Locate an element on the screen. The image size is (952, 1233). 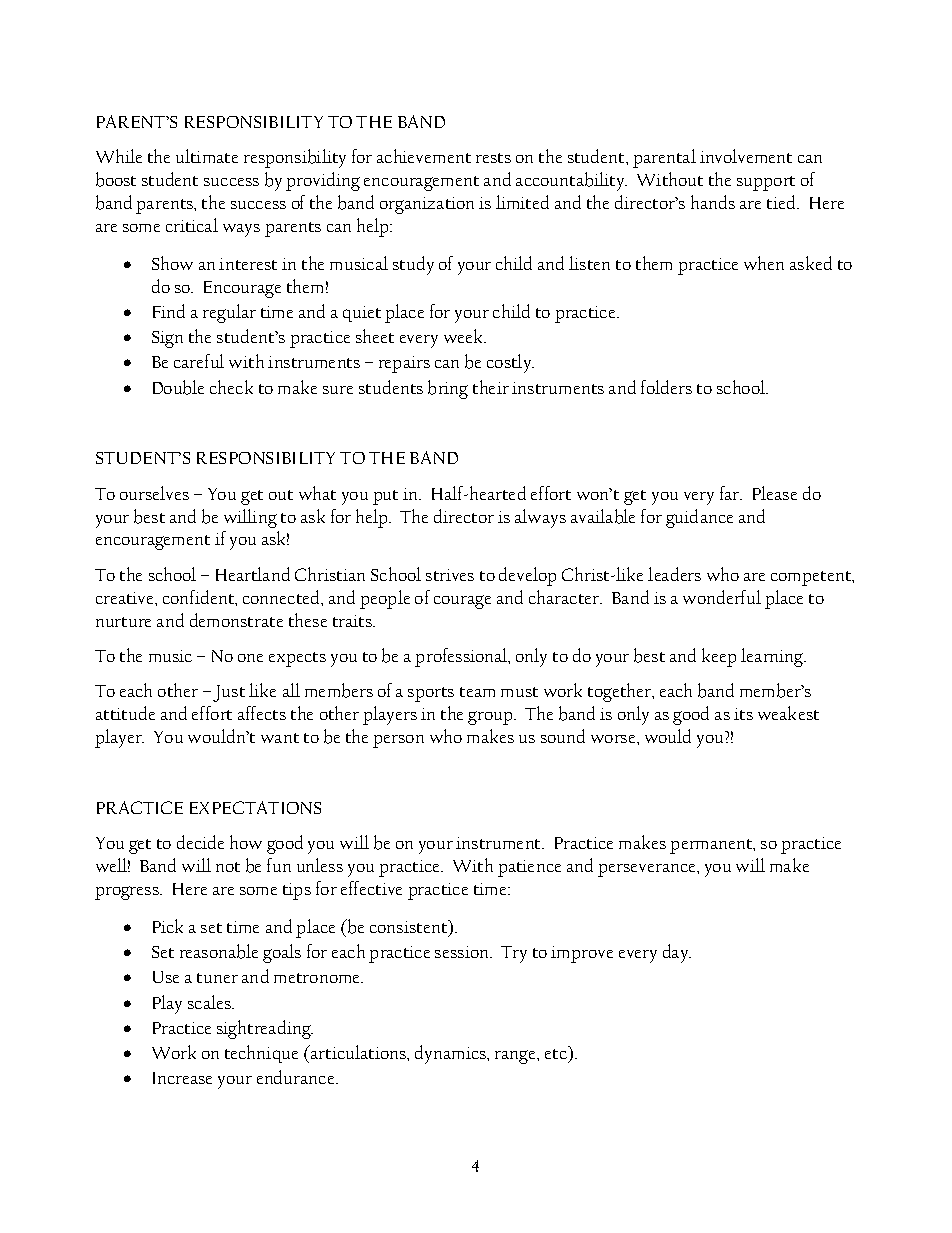
hands is located at coordinates (713, 202).
